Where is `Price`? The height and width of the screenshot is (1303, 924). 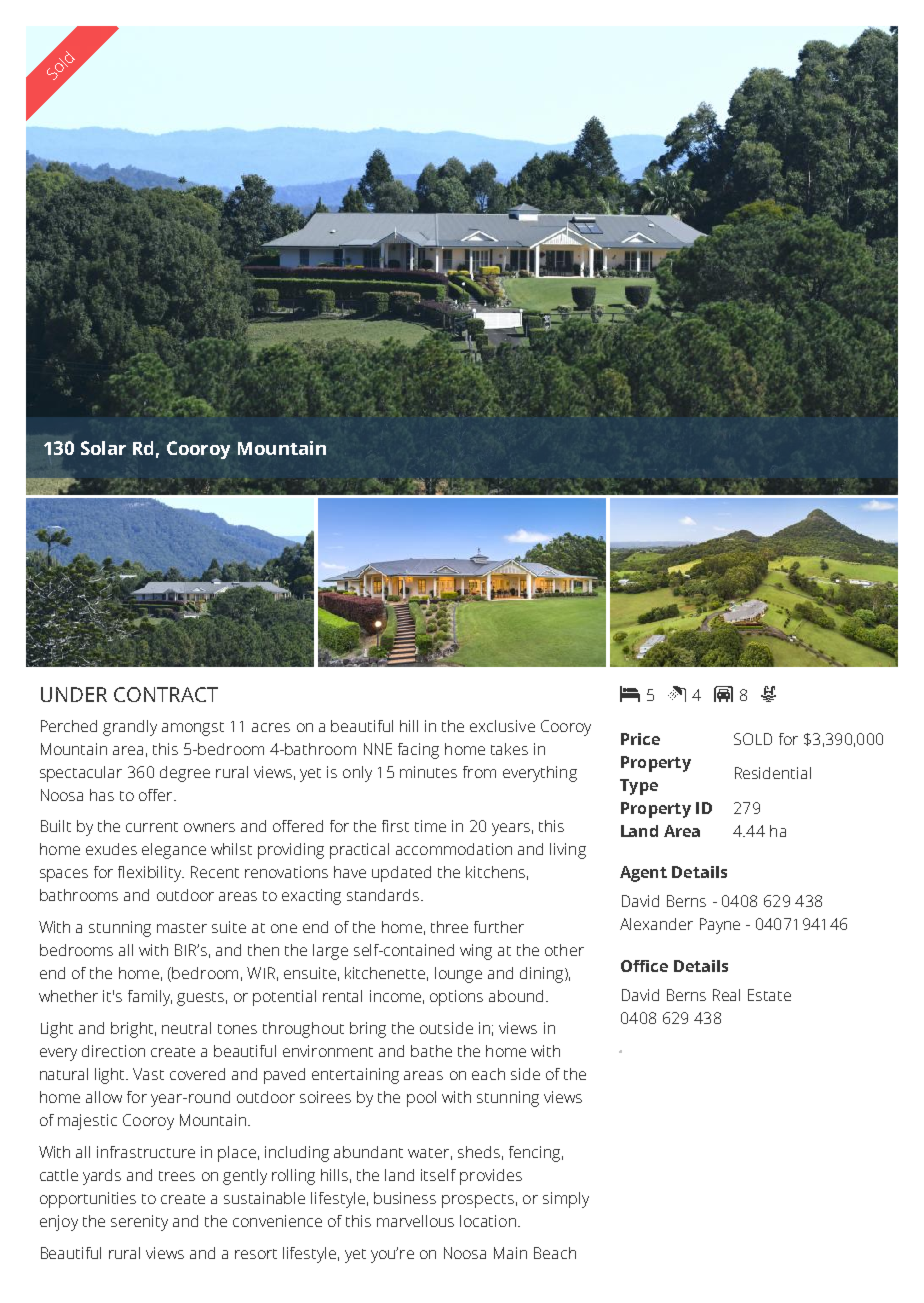 Price is located at coordinates (640, 739).
